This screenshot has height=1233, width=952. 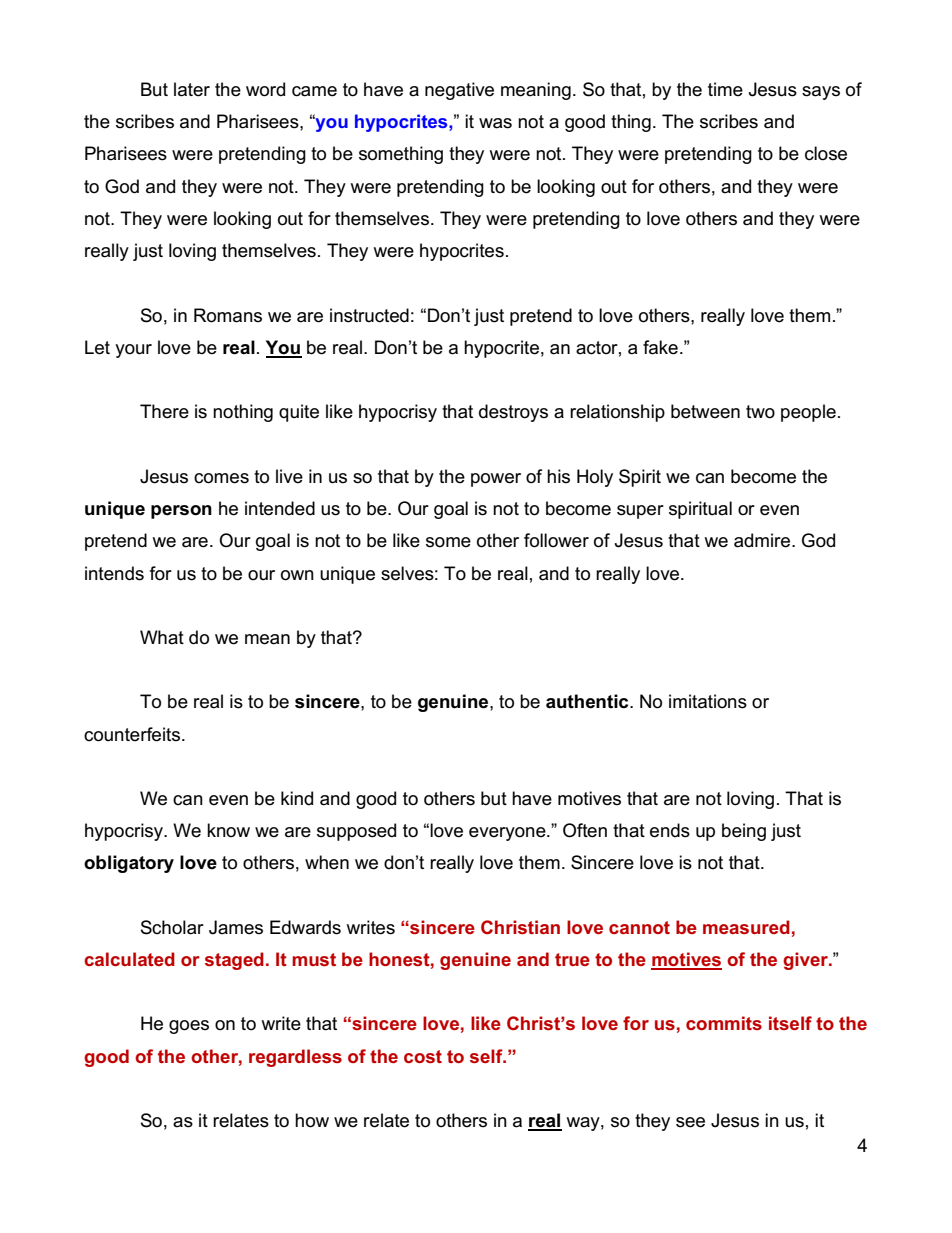 What do you see at coordinates (496, 480) in the screenshot?
I see `power` at bounding box center [496, 480].
